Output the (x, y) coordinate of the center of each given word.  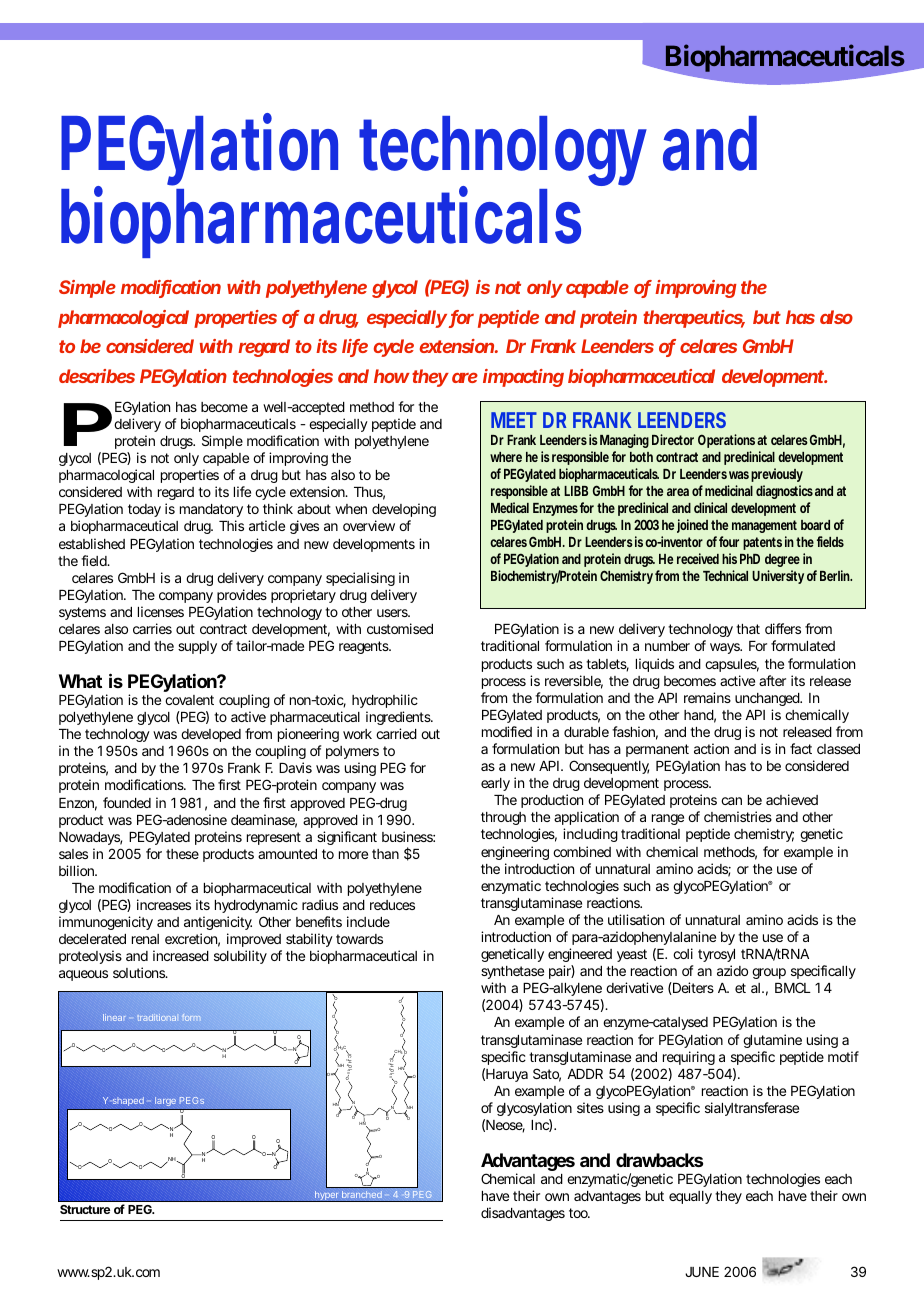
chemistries (738, 816)
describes (97, 376)
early (495, 784)
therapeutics (694, 319)
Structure (85, 1209)
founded (127, 802)
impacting (523, 378)
